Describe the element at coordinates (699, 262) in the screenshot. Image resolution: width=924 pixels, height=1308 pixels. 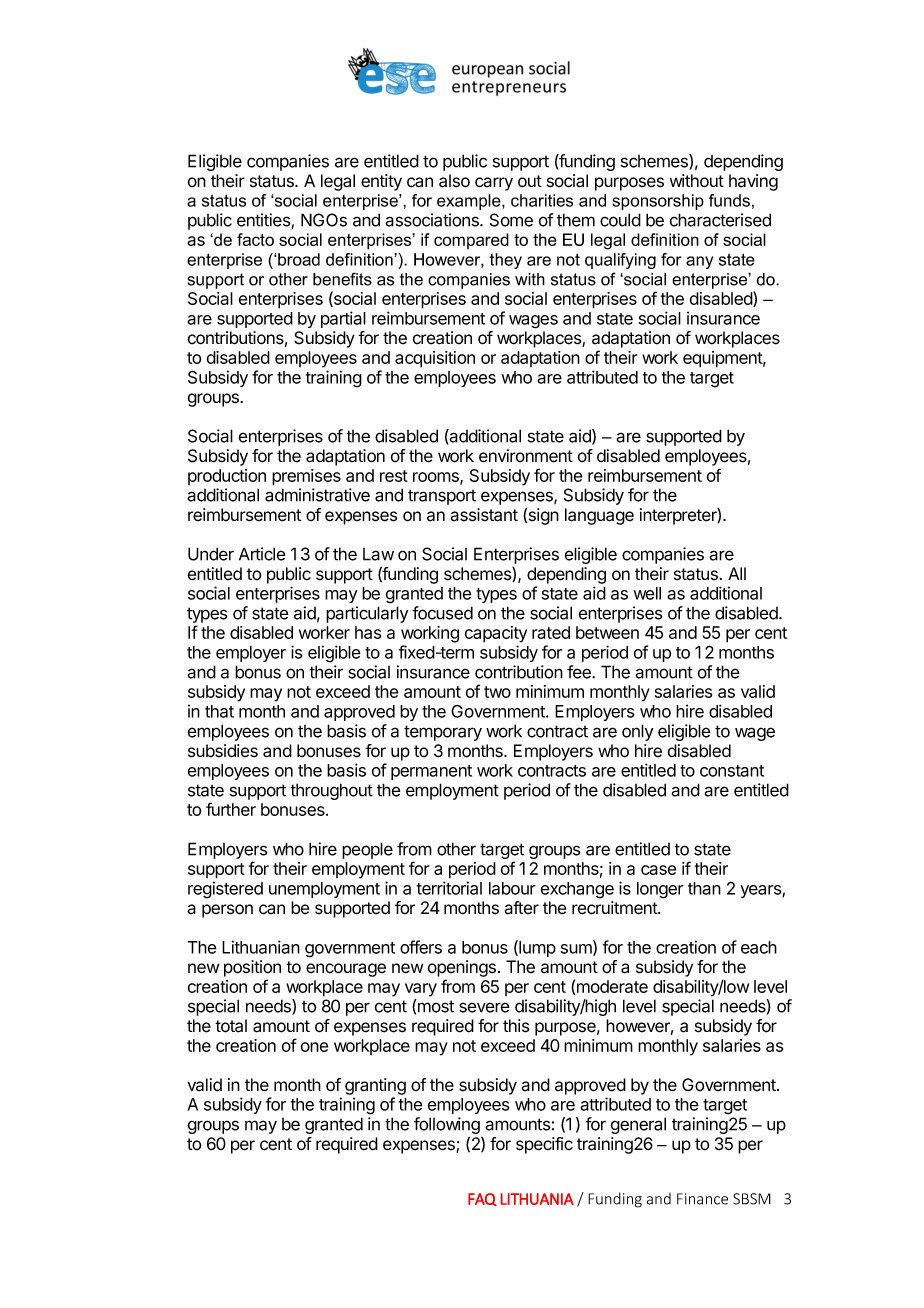
I see `any` at that location.
